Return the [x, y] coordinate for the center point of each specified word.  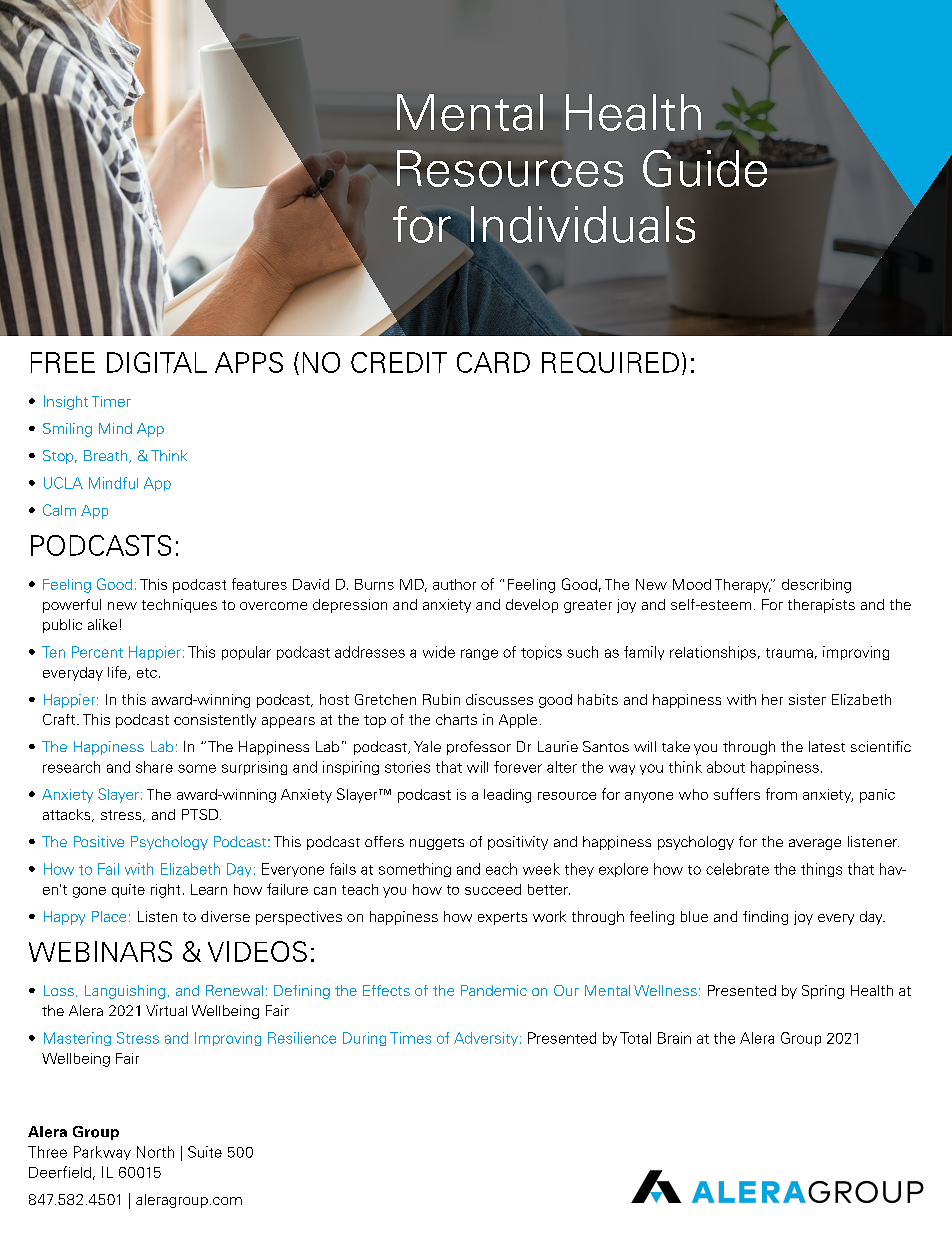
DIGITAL [157, 362]
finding [765, 918]
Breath [107, 456]
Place [109, 916]
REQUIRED [610, 362]
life [118, 673]
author [454, 584]
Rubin [441, 699]
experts [502, 918]
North [155, 1152]
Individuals [582, 225]
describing [816, 586]
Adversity [486, 1039]
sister [807, 699]
